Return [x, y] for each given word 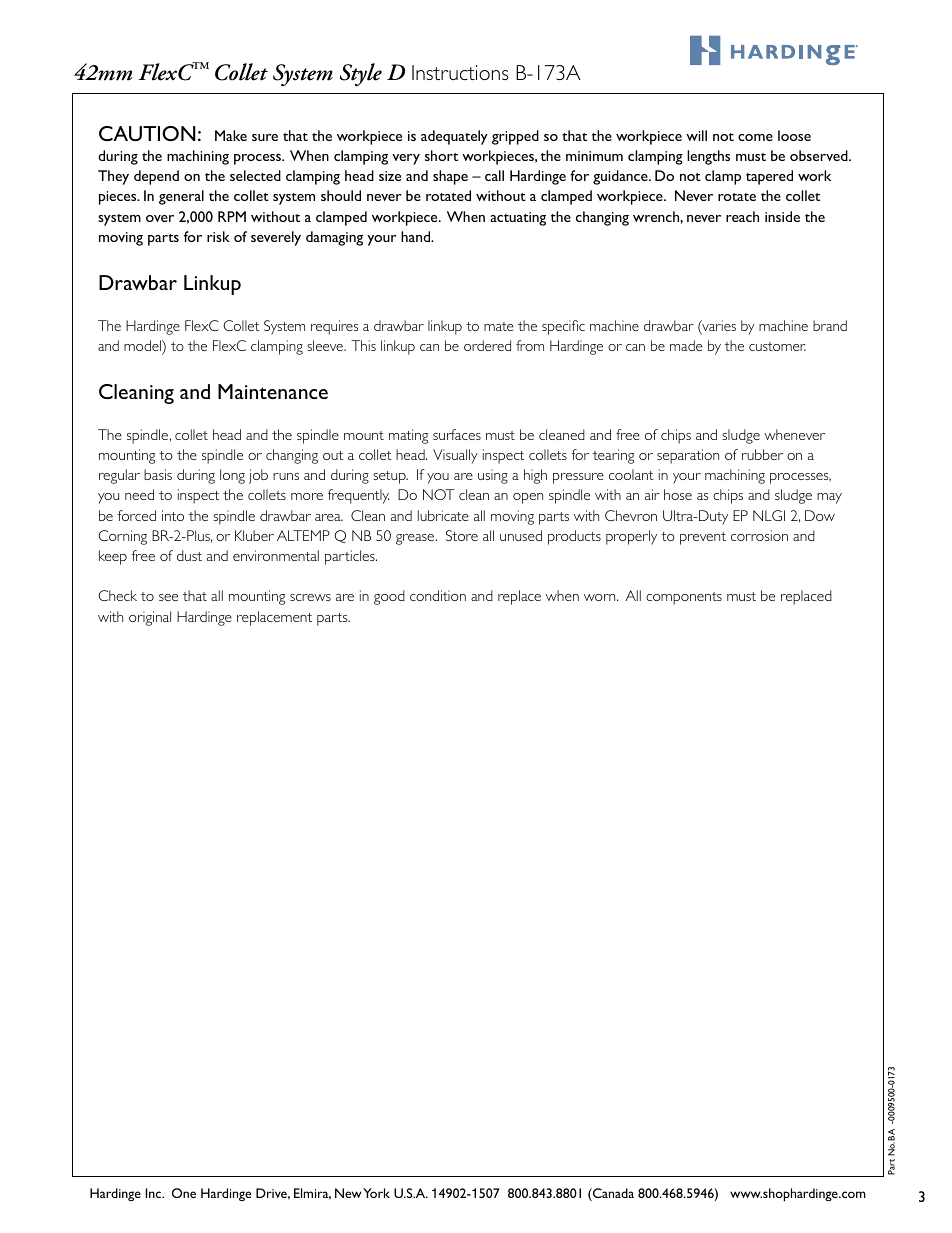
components [684, 598]
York [376, 1193]
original [150, 618]
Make [231, 135]
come [755, 137]
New [348, 1193]
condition [438, 595]
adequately [454, 137]
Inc [154, 1193]
